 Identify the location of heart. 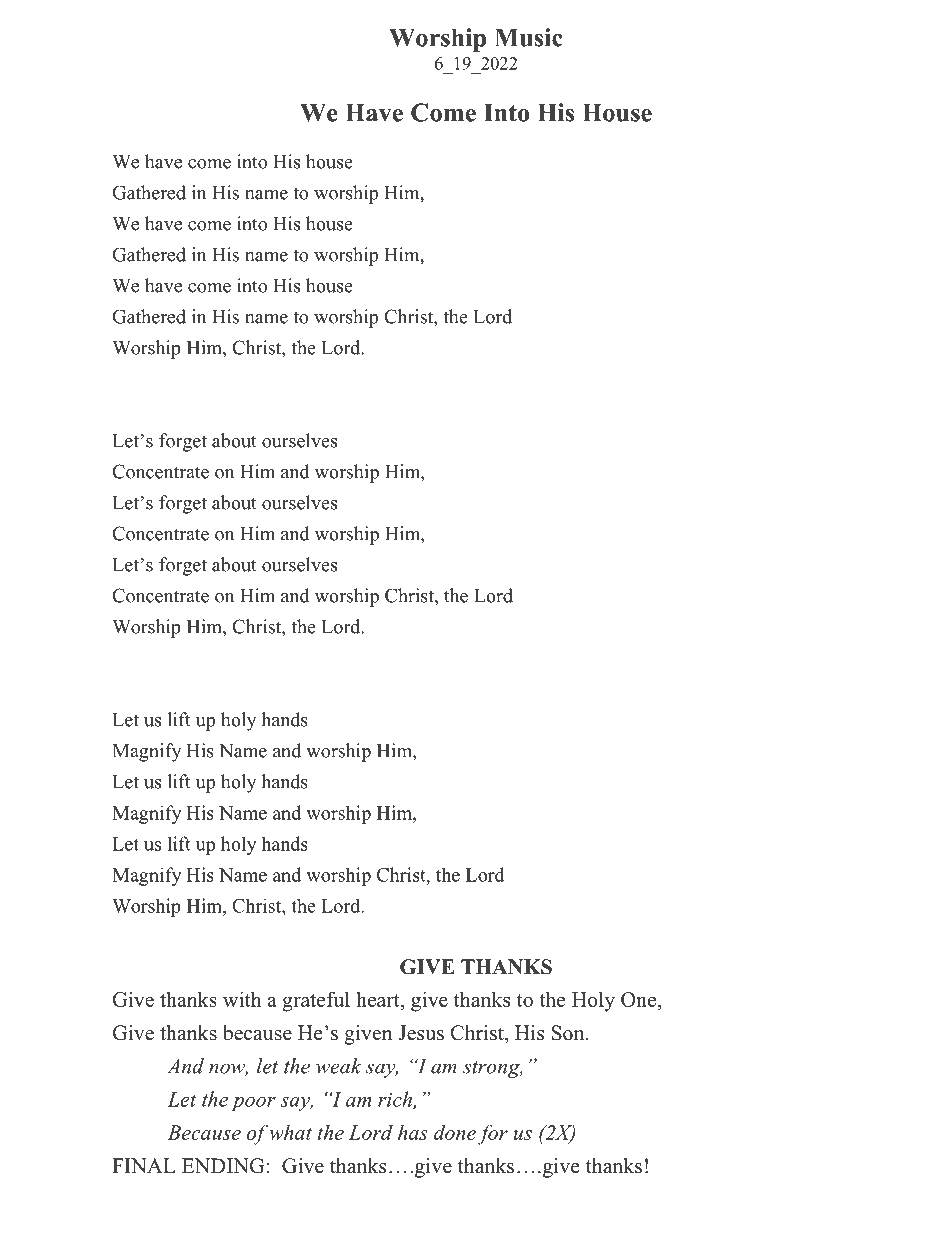
(379, 1000).
